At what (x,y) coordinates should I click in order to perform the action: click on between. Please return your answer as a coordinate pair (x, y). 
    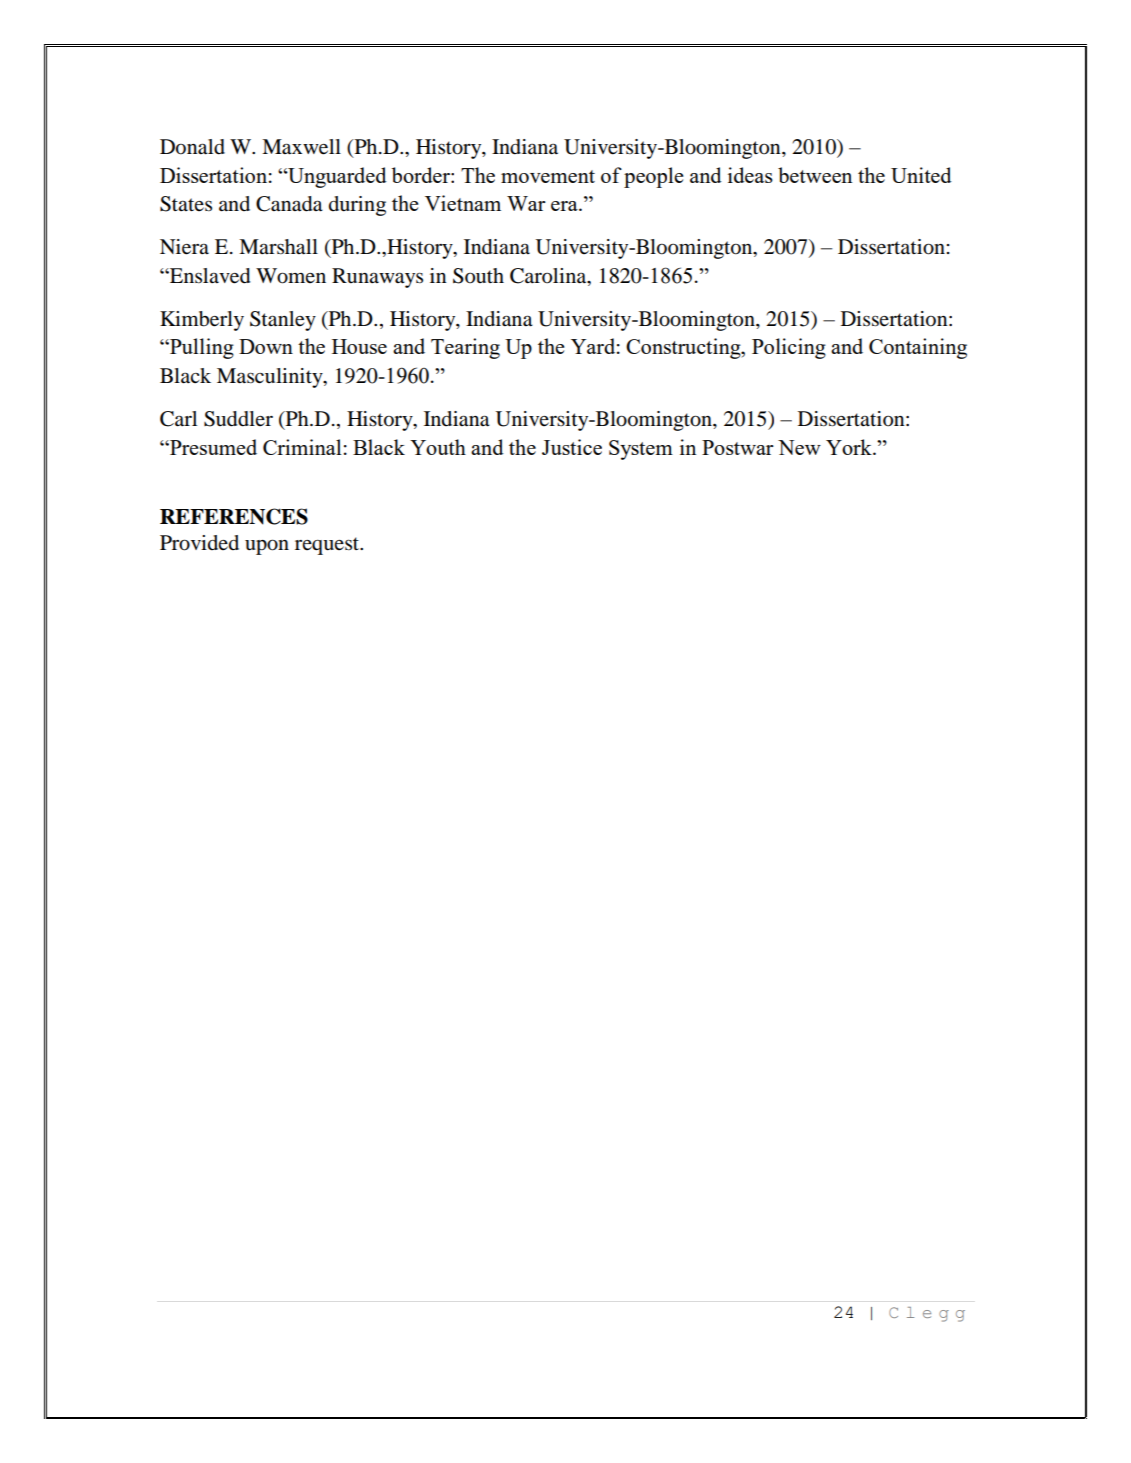
    Looking at the image, I should click on (815, 175).
